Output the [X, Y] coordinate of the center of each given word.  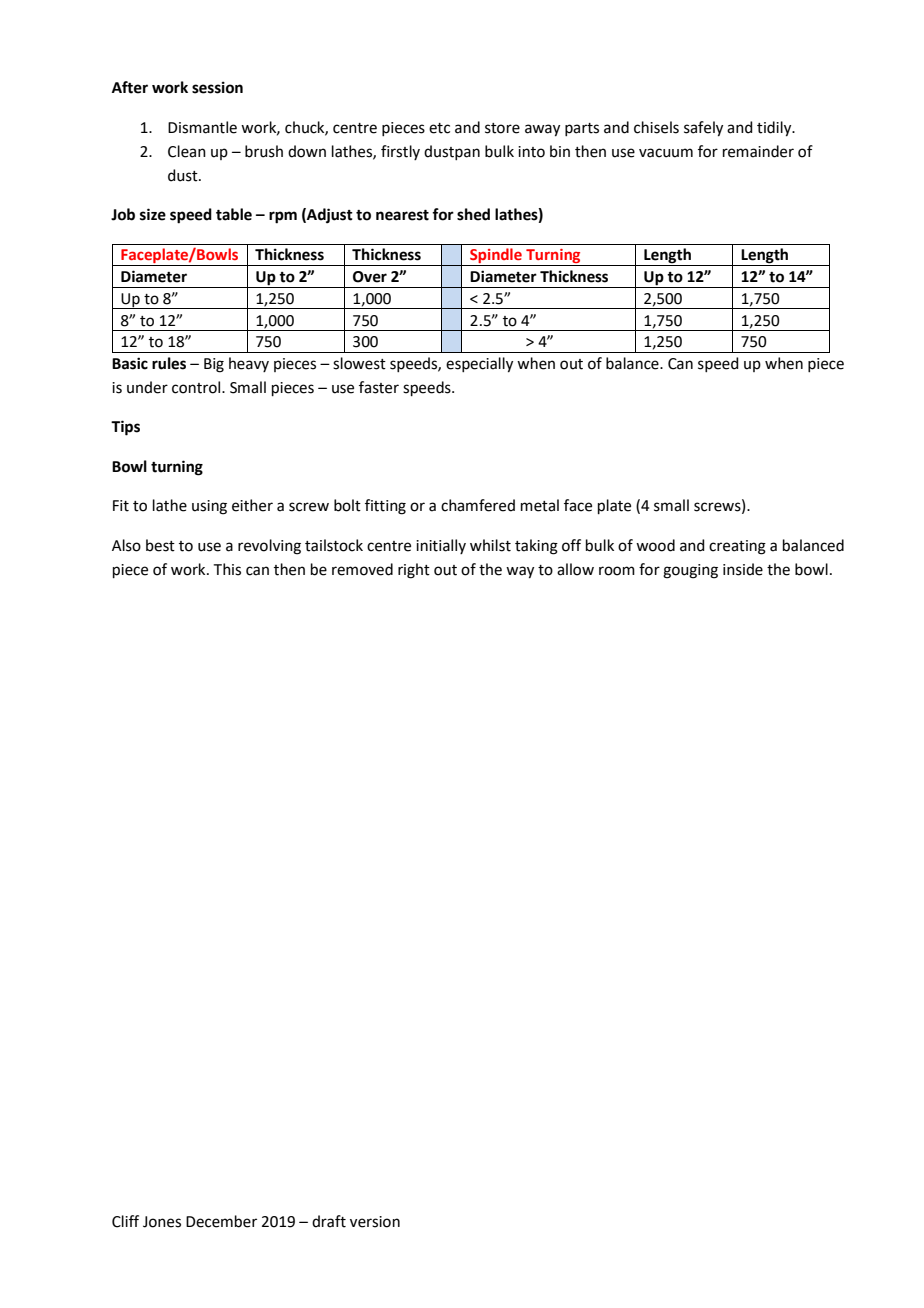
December [221, 1221]
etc [439, 128]
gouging [690, 571]
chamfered [478, 505]
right [414, 571]
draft [329, 1221]
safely [703, 129]
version [375, 1222]
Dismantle [202, 127]
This [227, 569]
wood [655, 545]
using [209, 507]
